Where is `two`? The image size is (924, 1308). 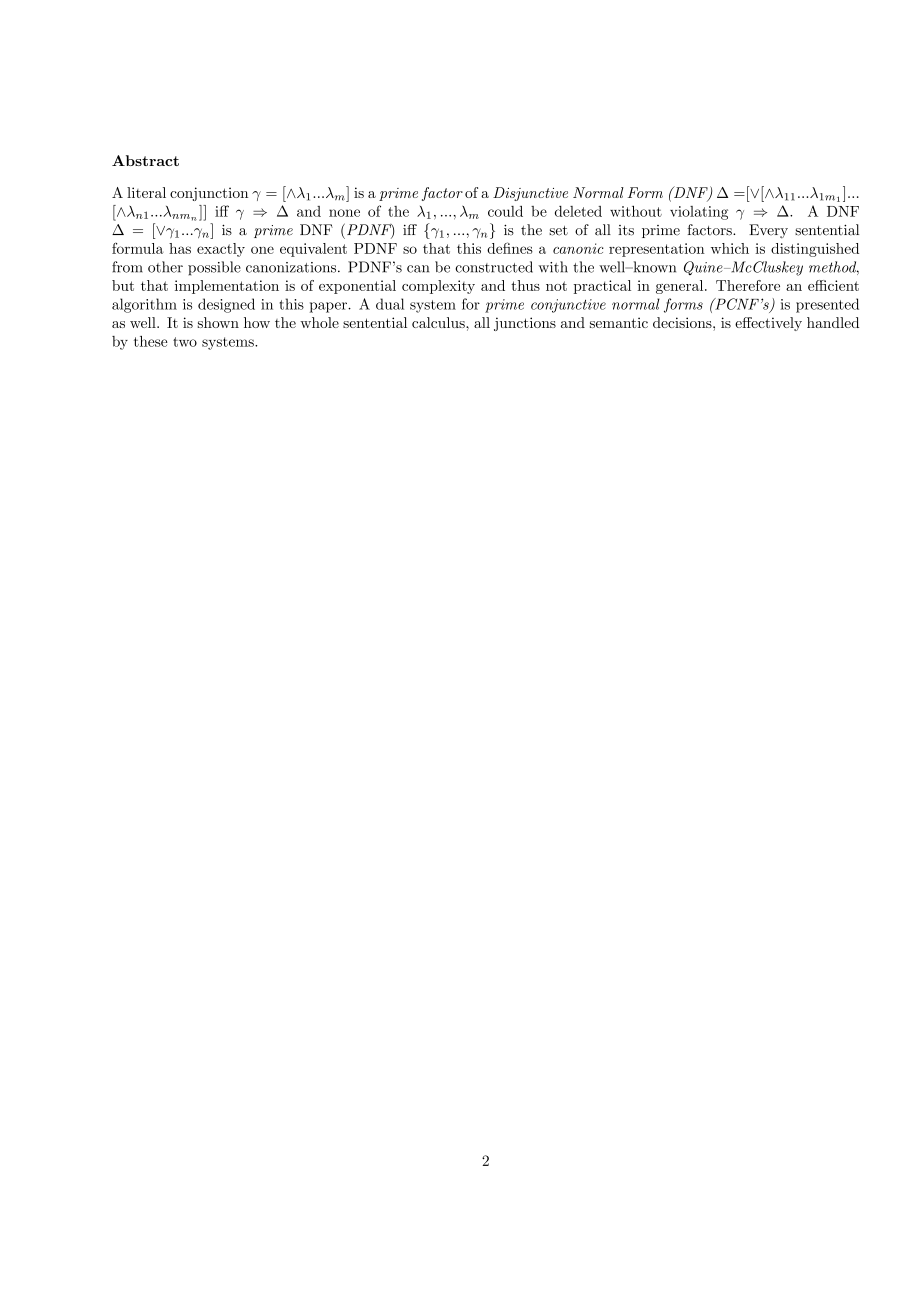 two is located at coordinates (185, 342).
